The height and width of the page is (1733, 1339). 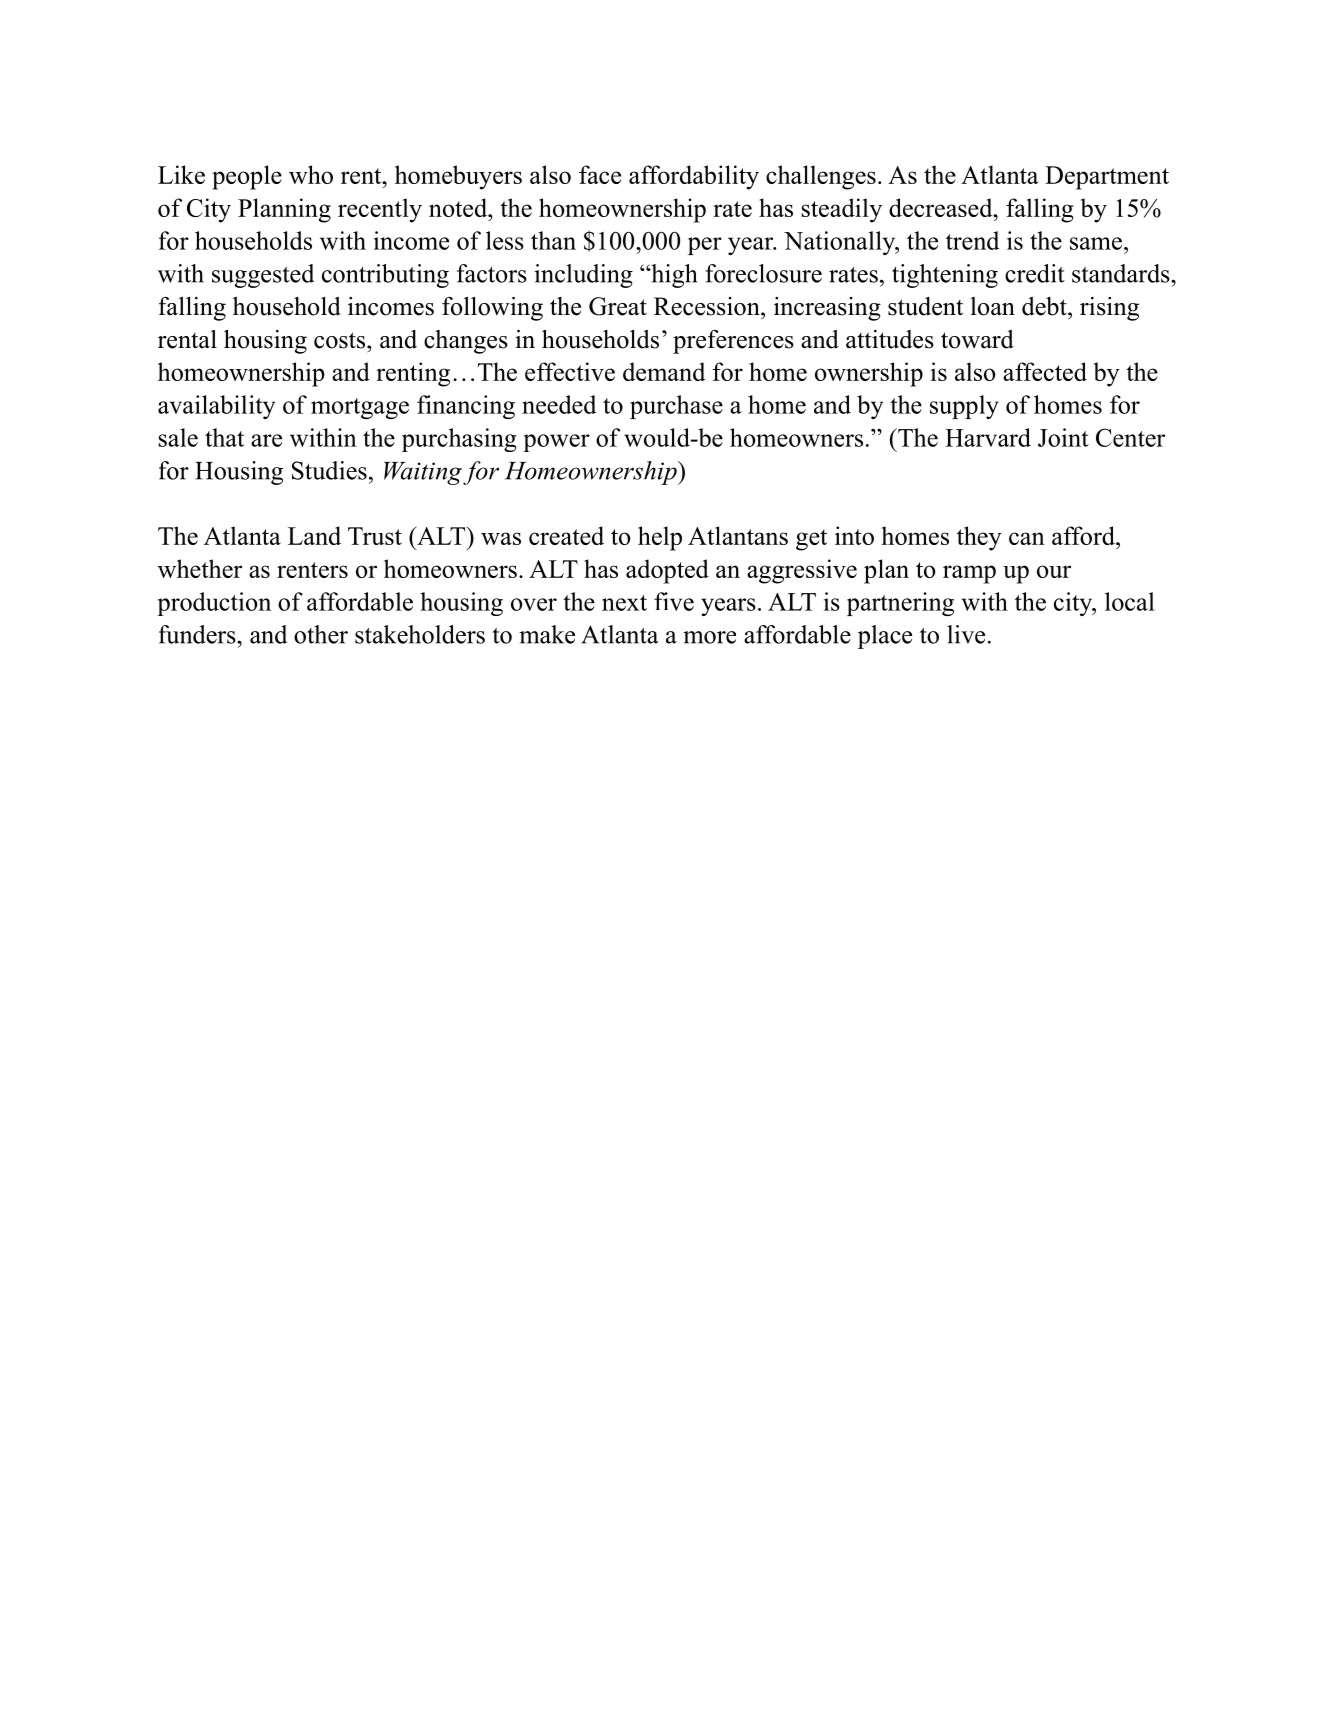 What do you see at coordinates (263, 276) in the page?
I see `suggested` at bounding box center [263, 276].
